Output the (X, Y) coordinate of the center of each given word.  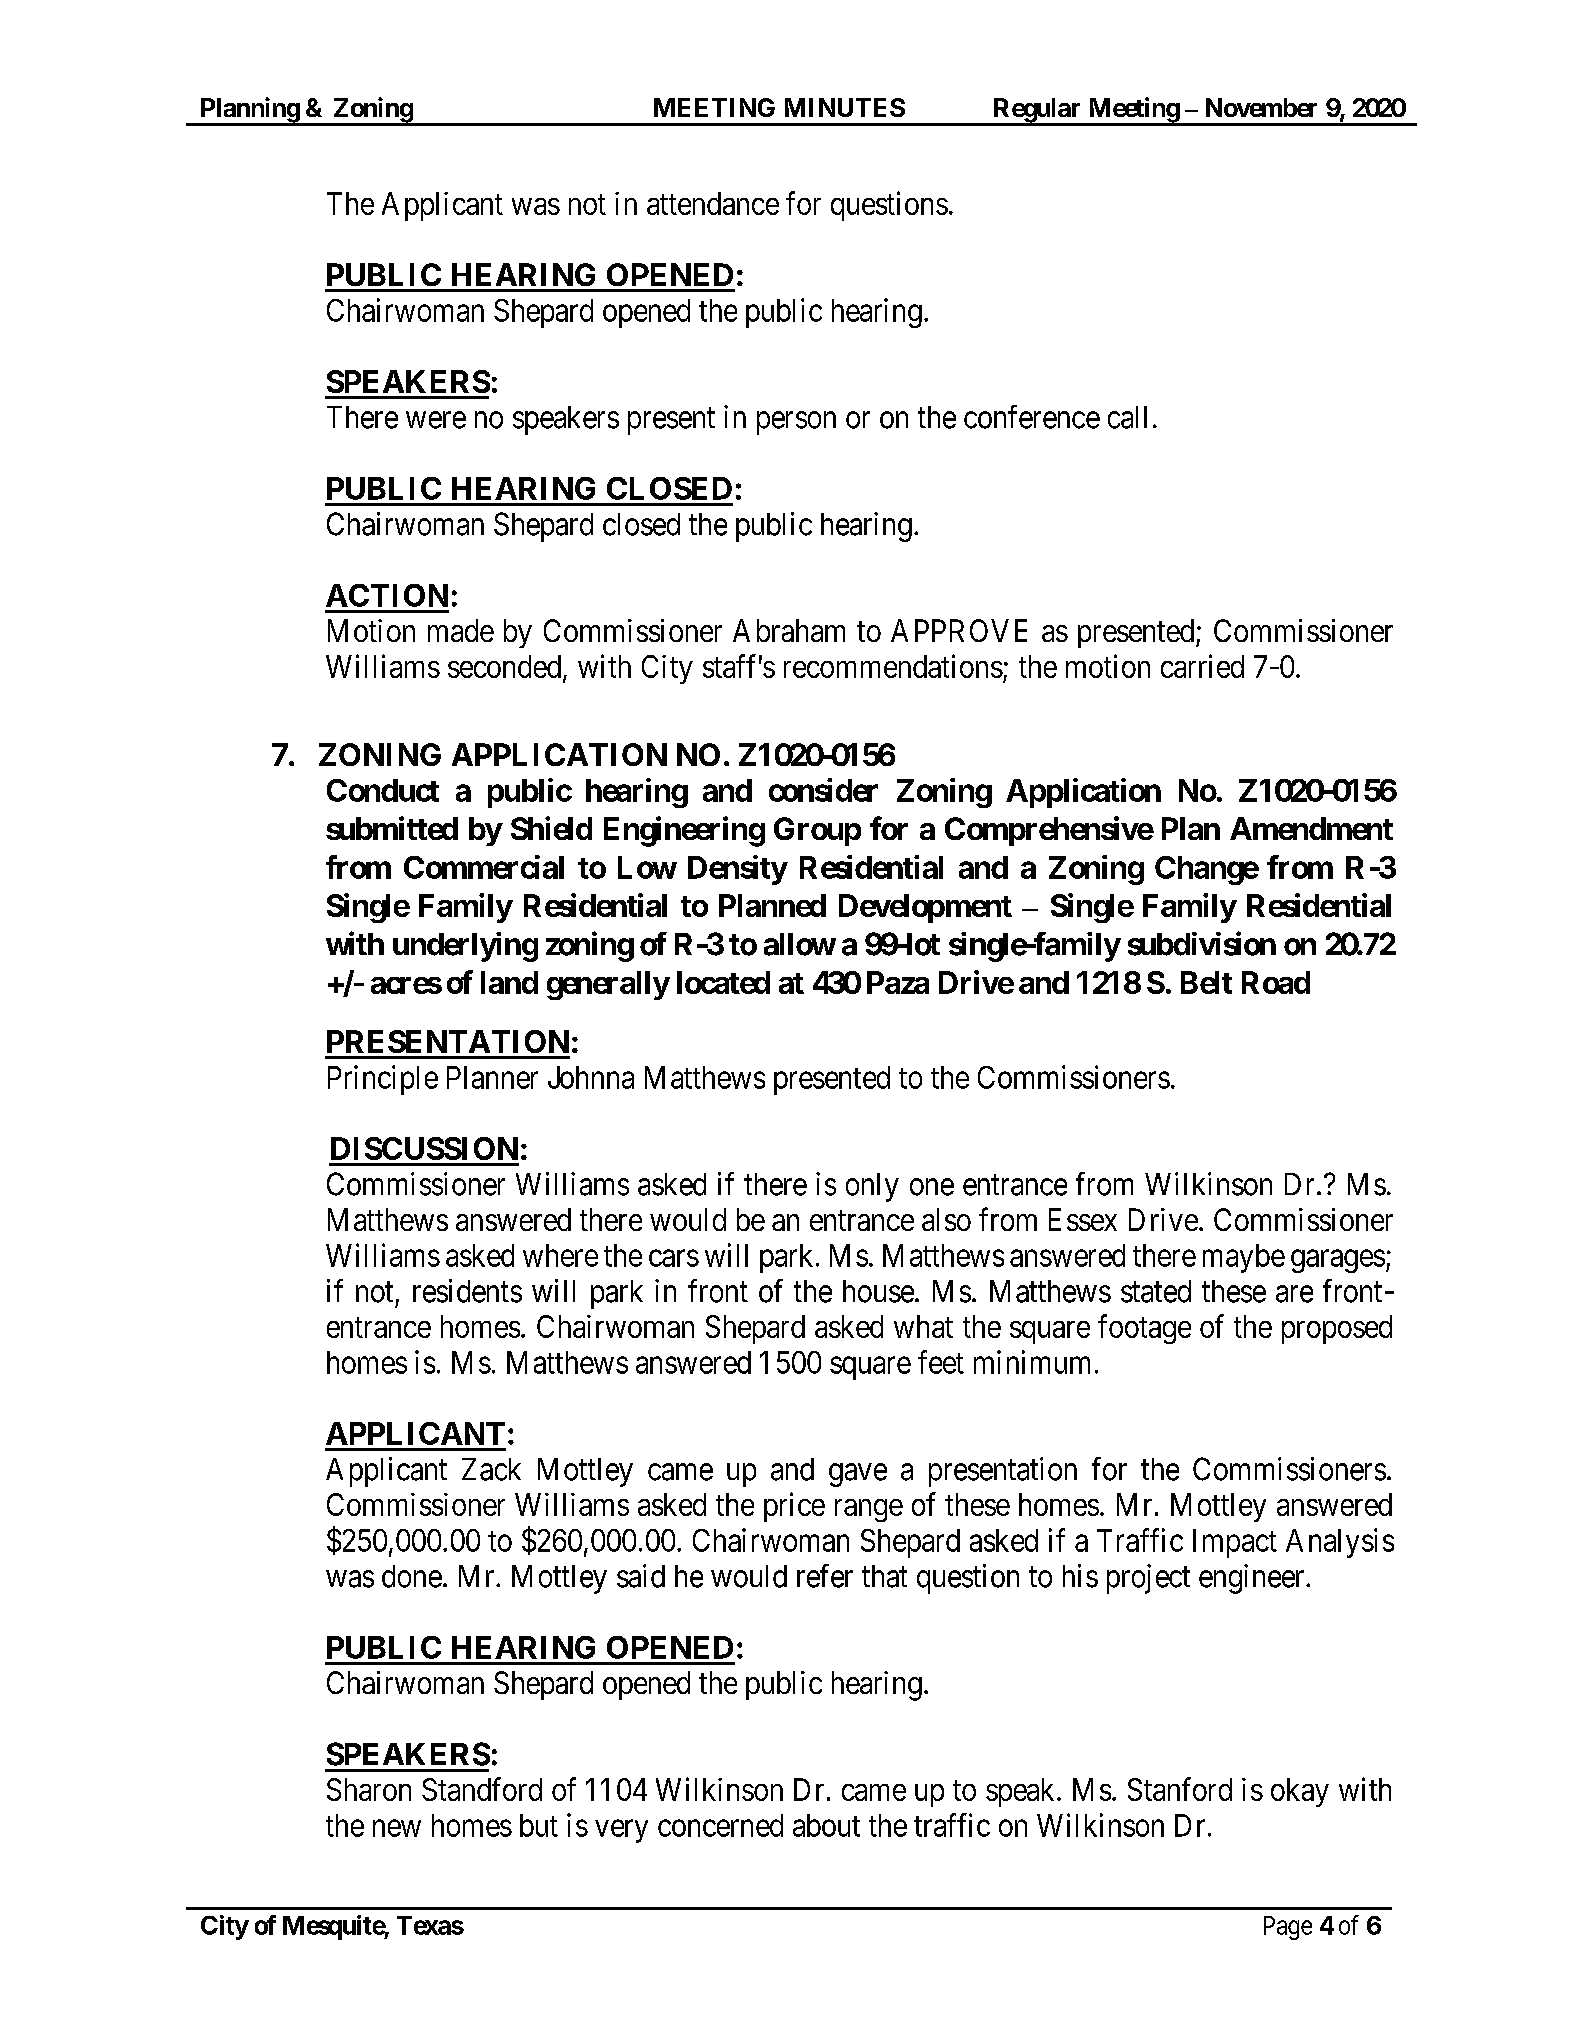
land (509, 982)
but (539, 1825)
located (723, 982)
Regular (1037, 111)
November (1261, 107)
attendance (713, 203)
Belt (1206, 982)
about (826, 1825)
